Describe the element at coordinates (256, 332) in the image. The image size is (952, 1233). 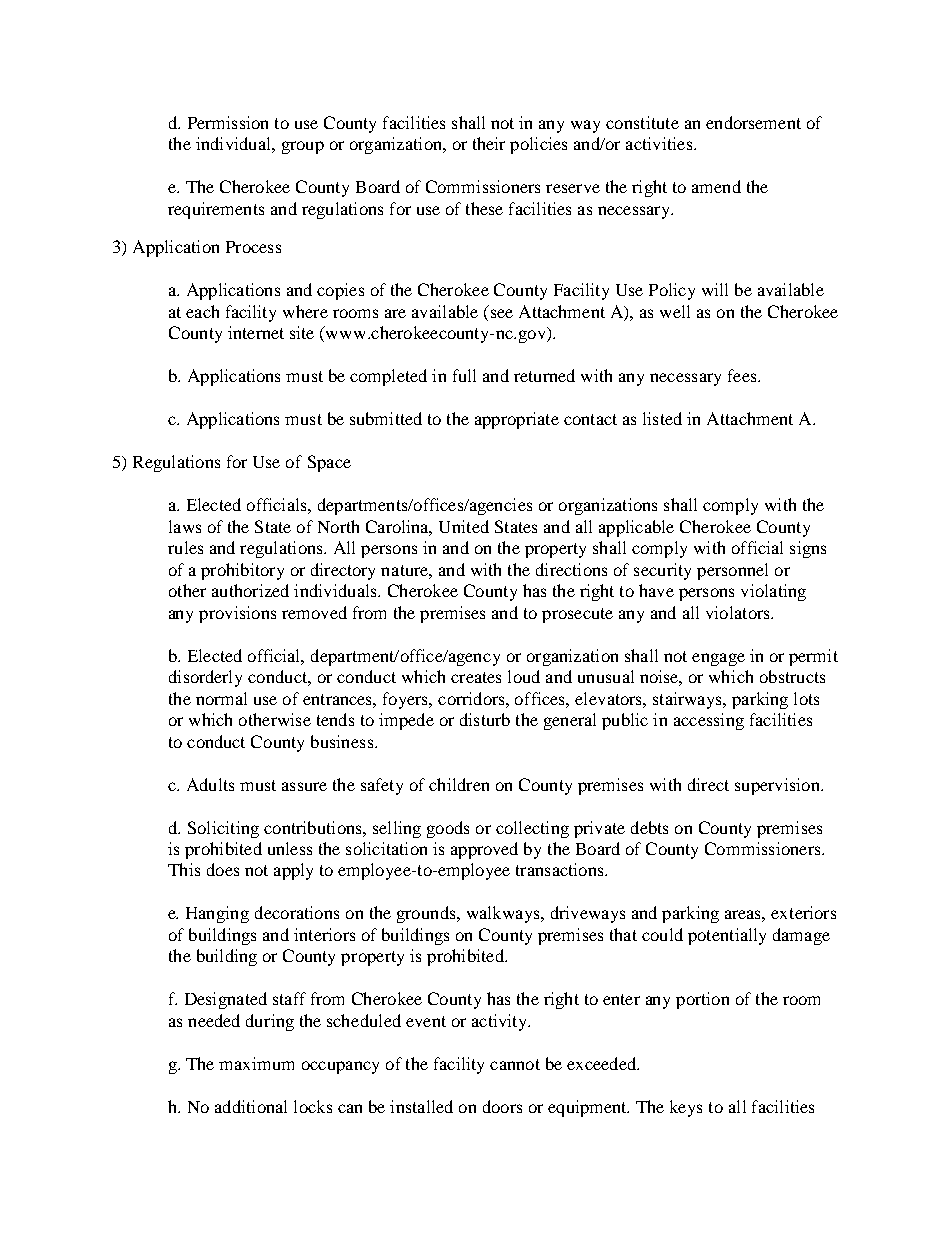
I see `internet` at that location.
